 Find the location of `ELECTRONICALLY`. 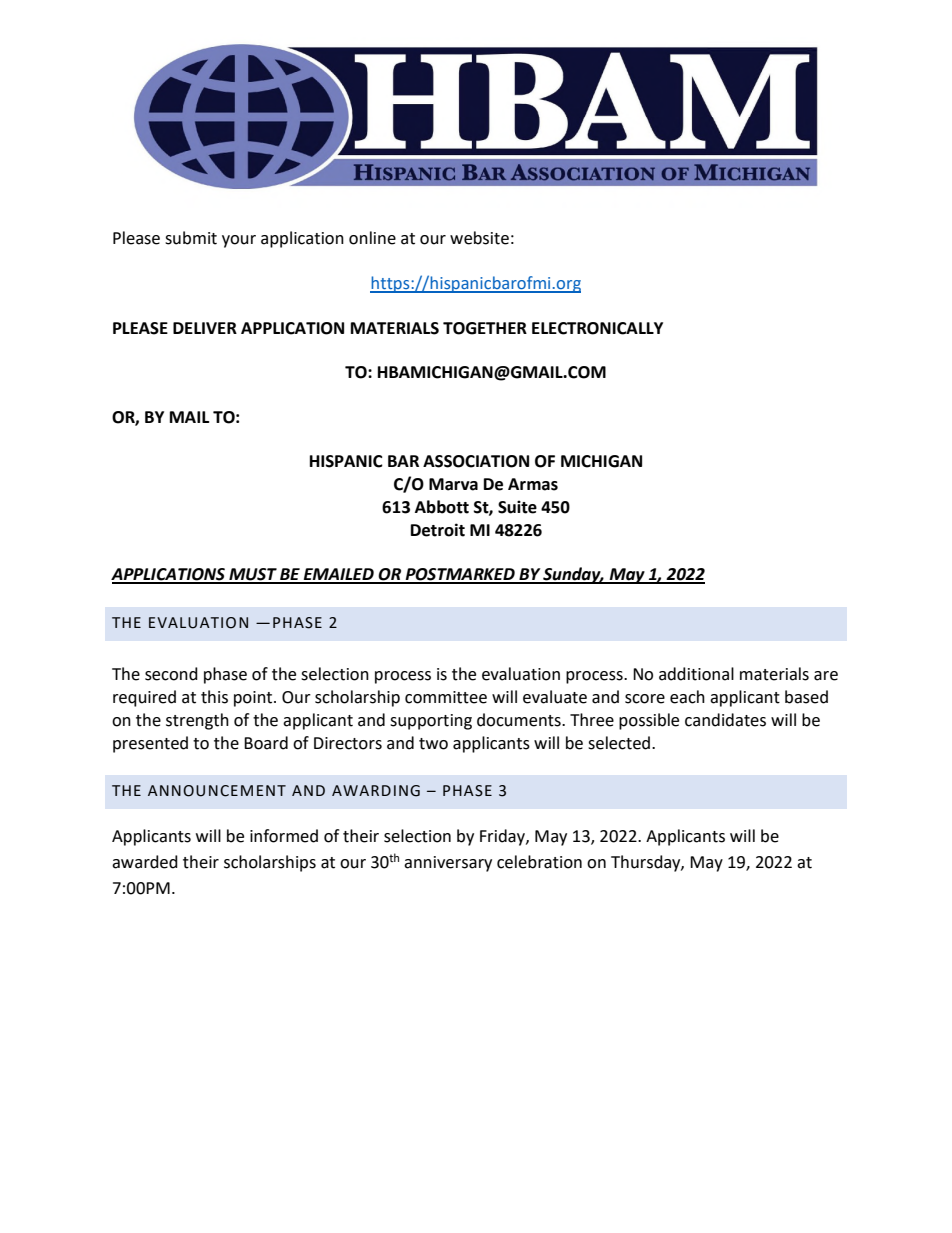

ELECTRONICALLY is located at coordinates (597, 328).
